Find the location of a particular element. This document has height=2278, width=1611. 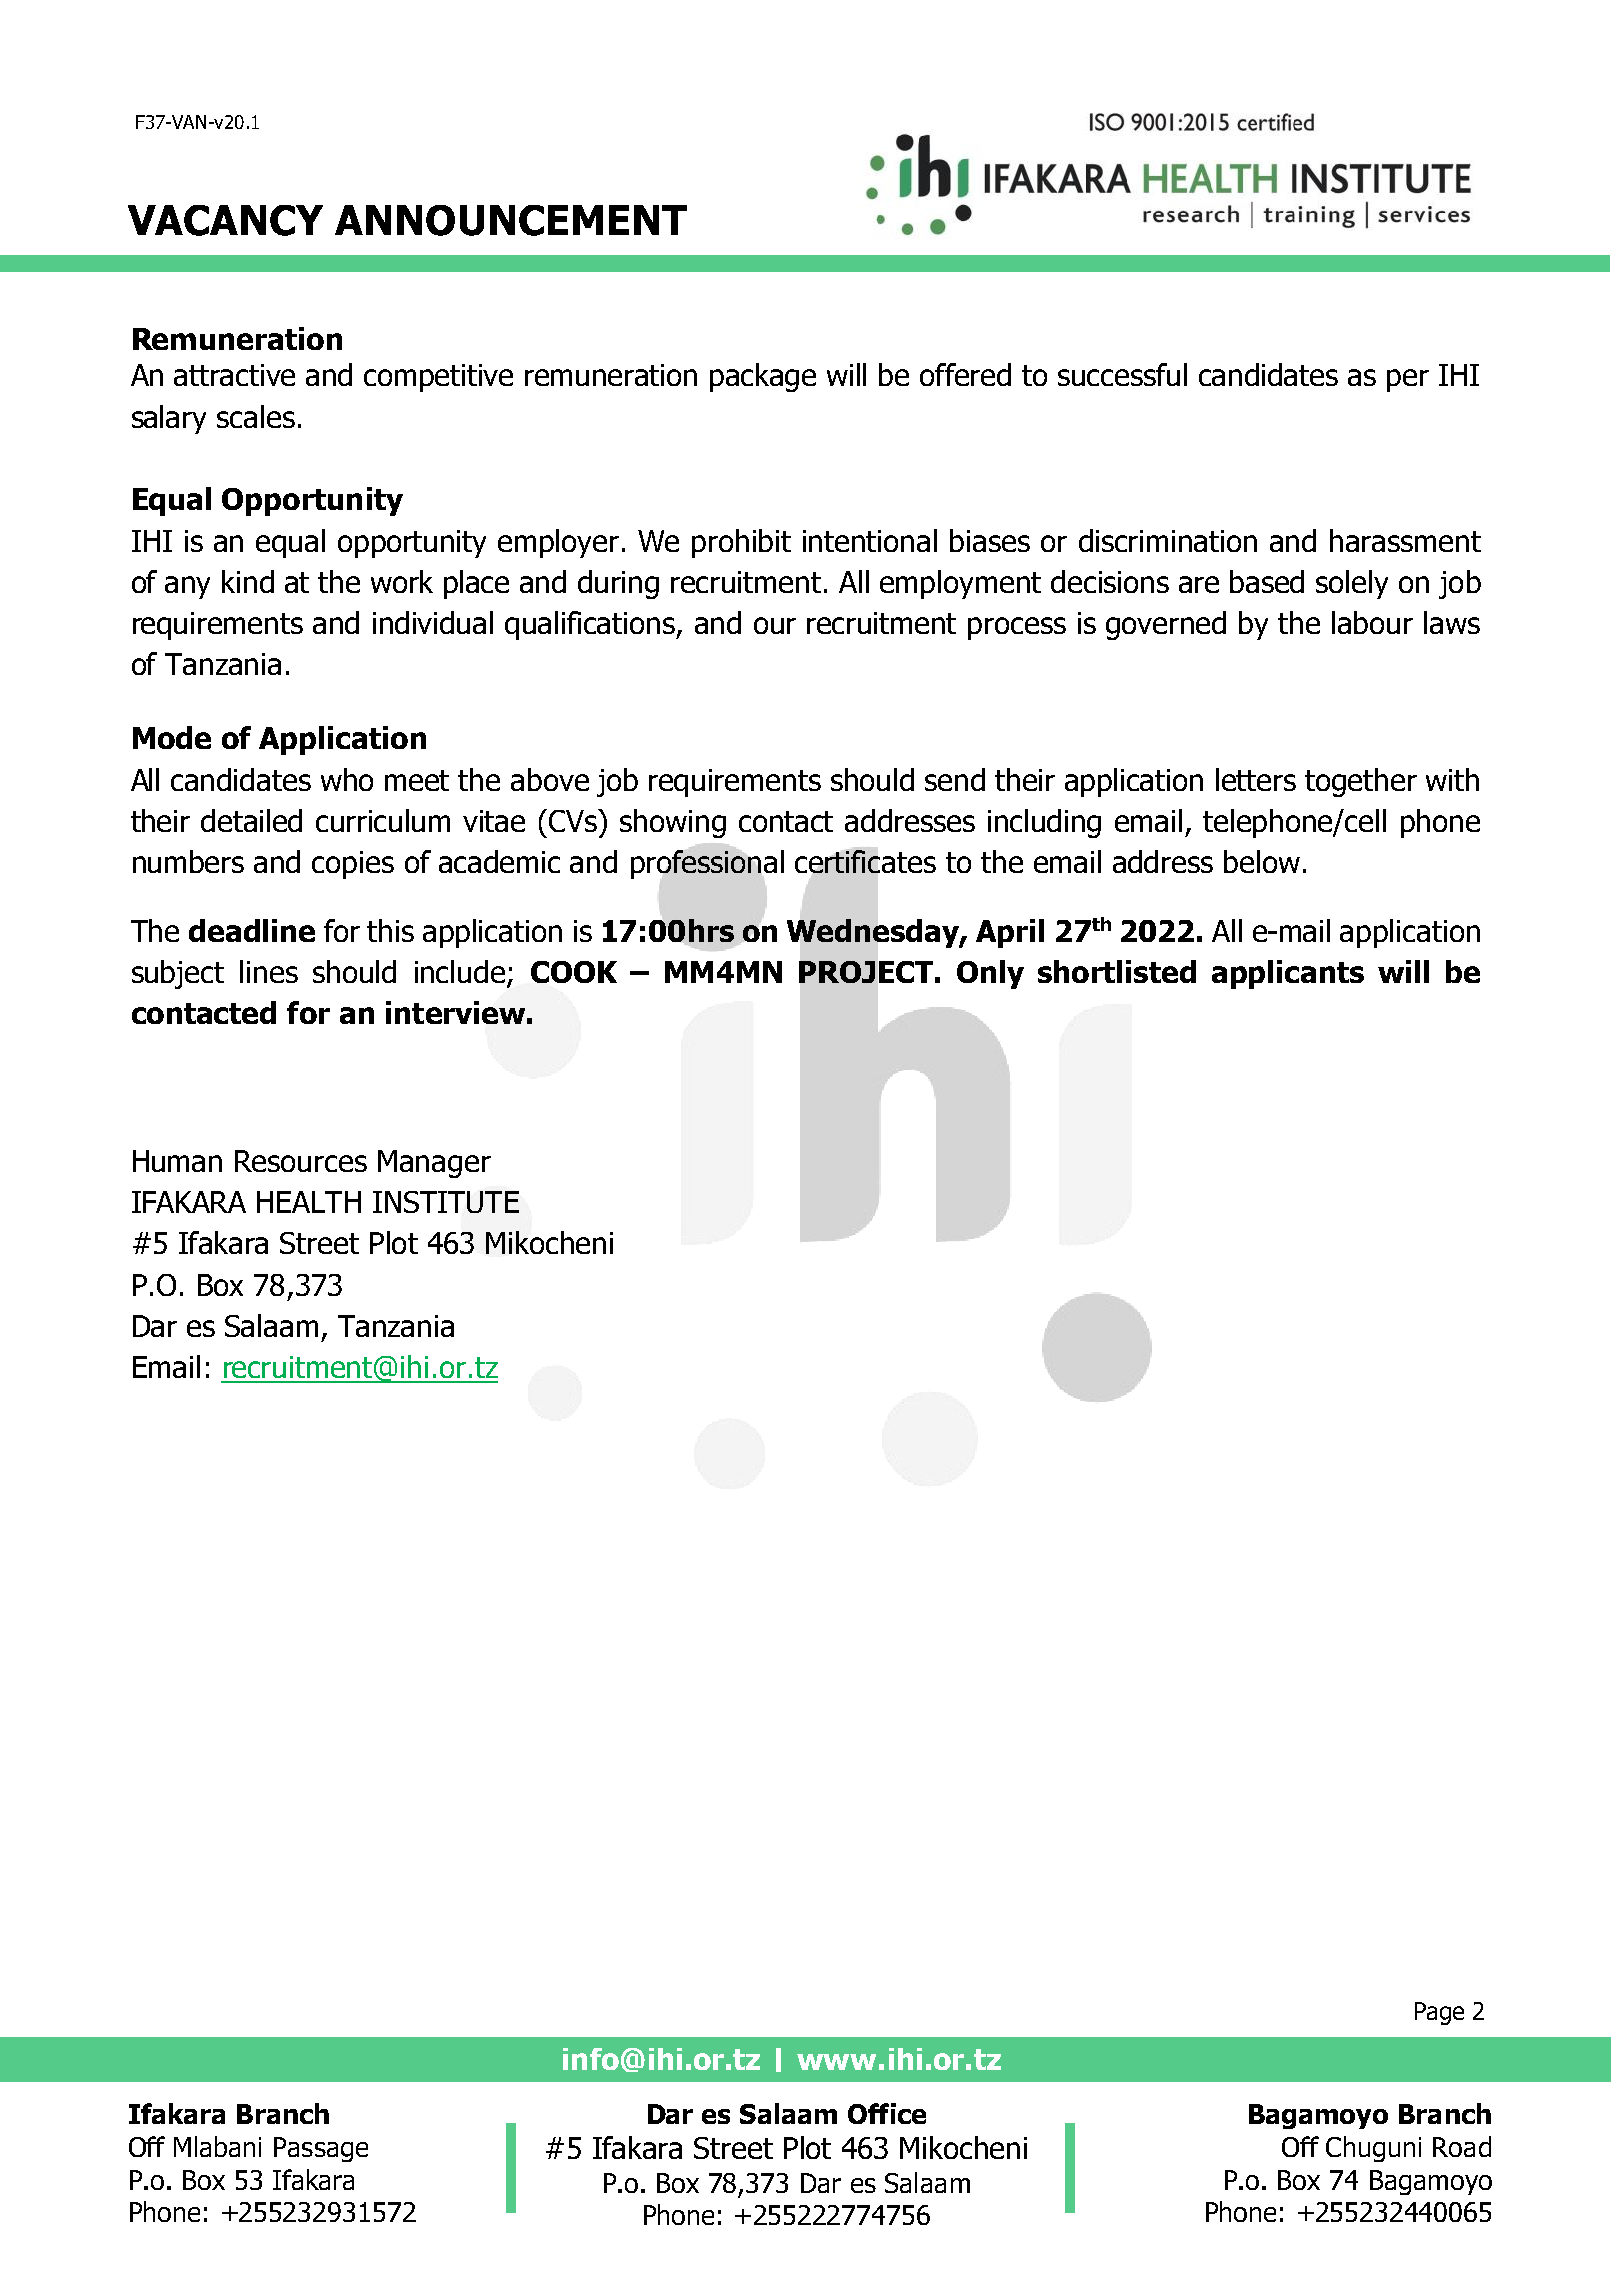

HEALTH is located at coordinates (309, 1202).
